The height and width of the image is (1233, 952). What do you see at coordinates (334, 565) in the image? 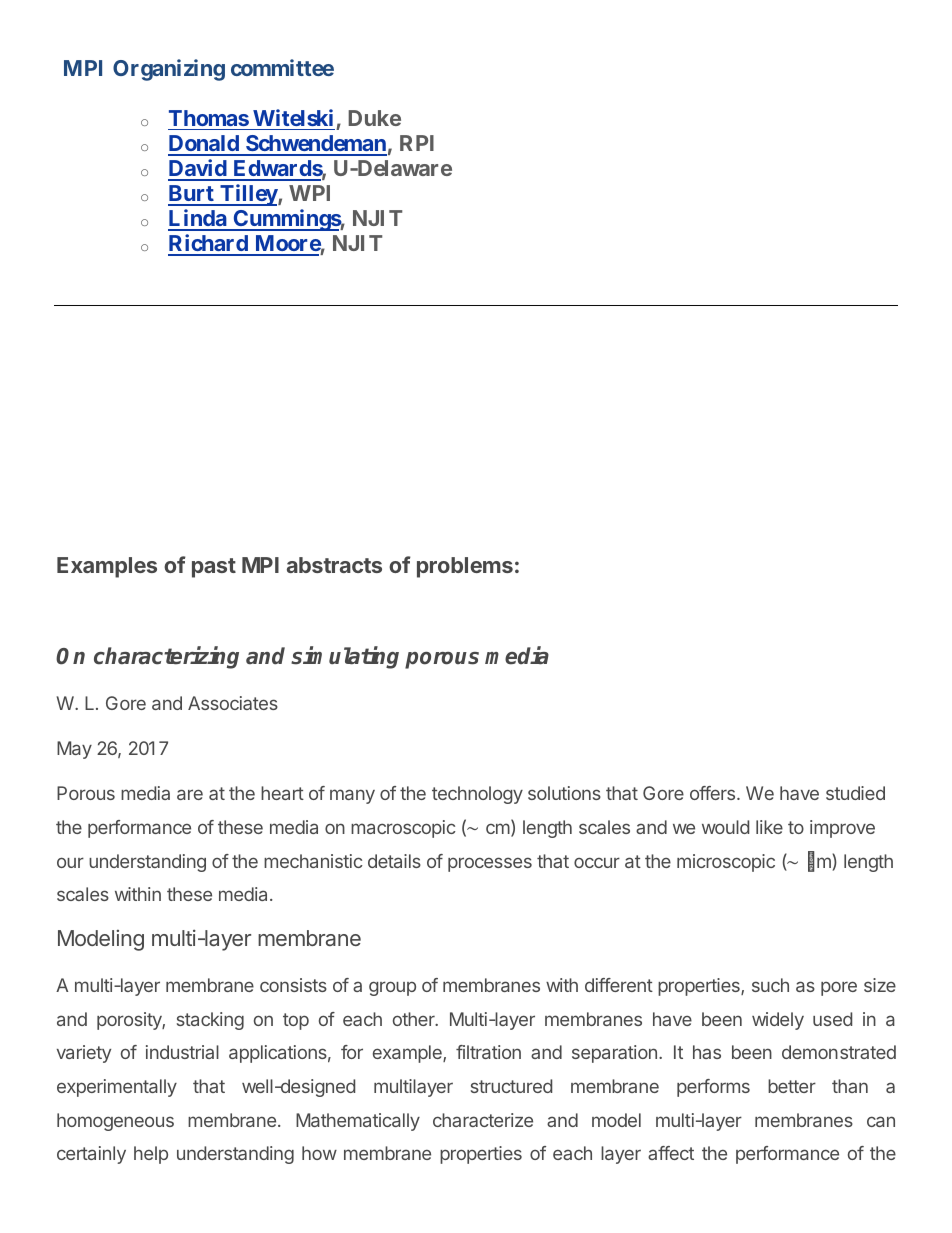
I see `abstracts` at bounding box center [334, 565].
